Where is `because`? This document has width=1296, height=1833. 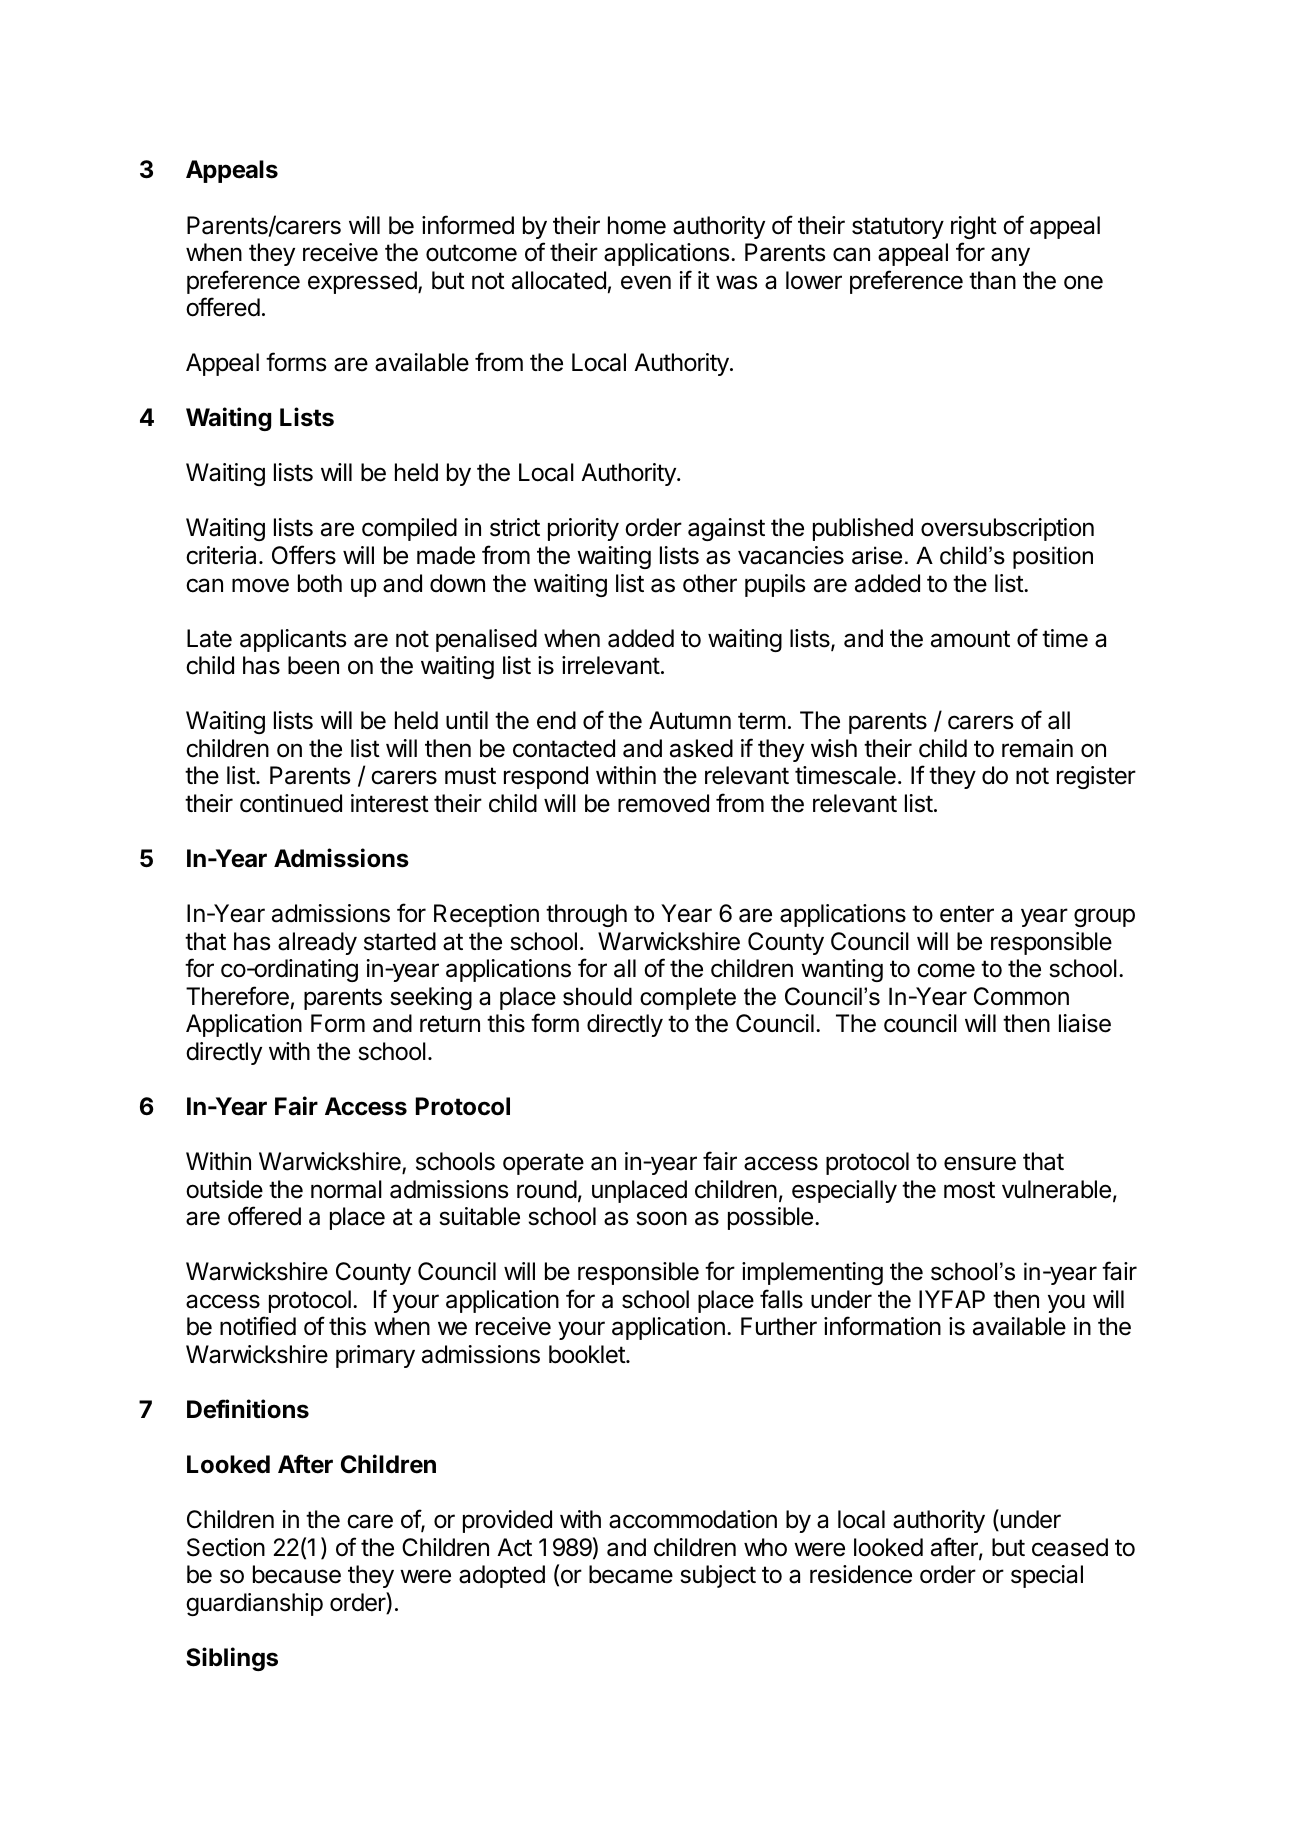 because is located at coordinates (297, 1574).
